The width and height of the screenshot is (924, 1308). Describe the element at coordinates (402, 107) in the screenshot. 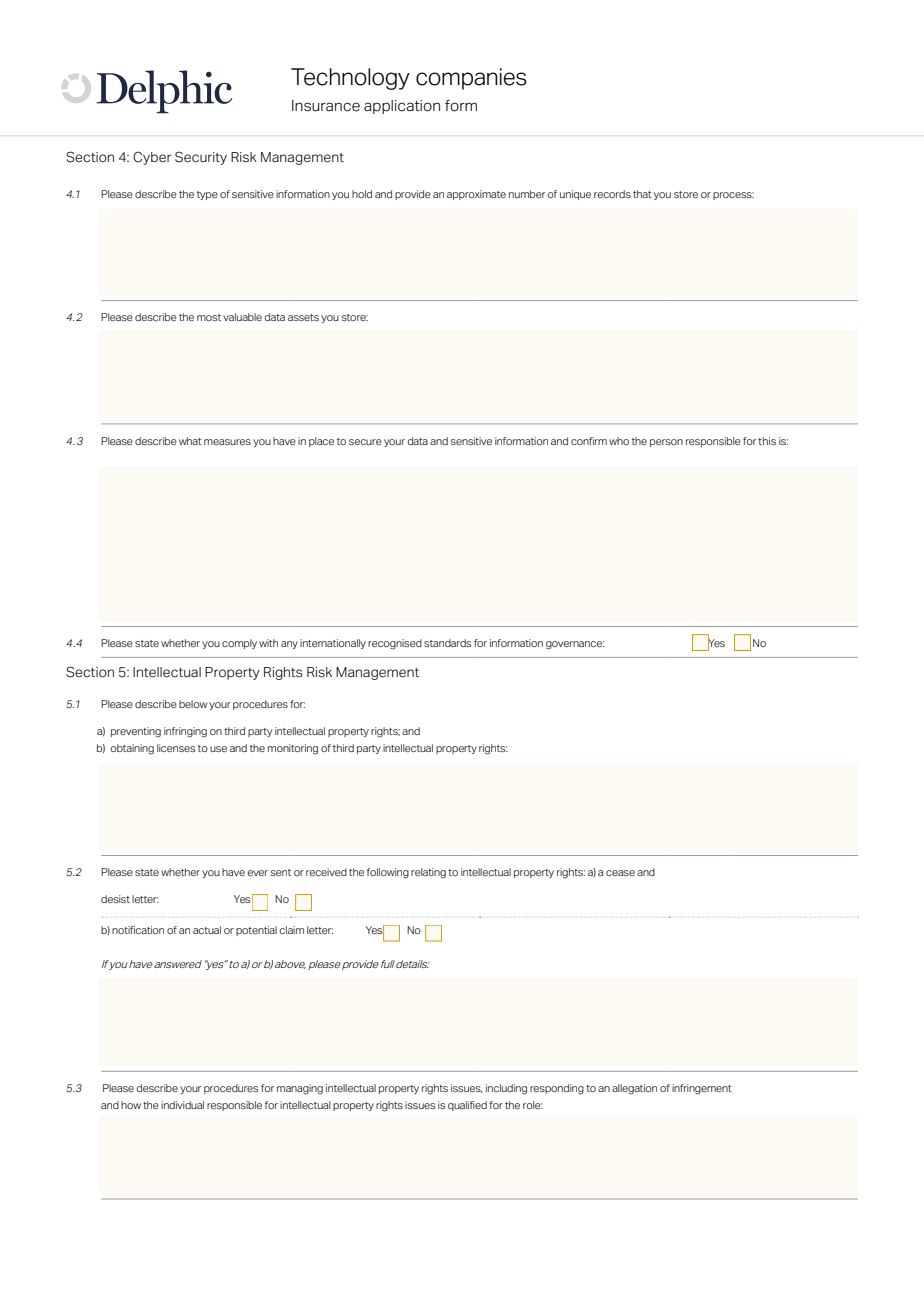

I see `application` at that location.
